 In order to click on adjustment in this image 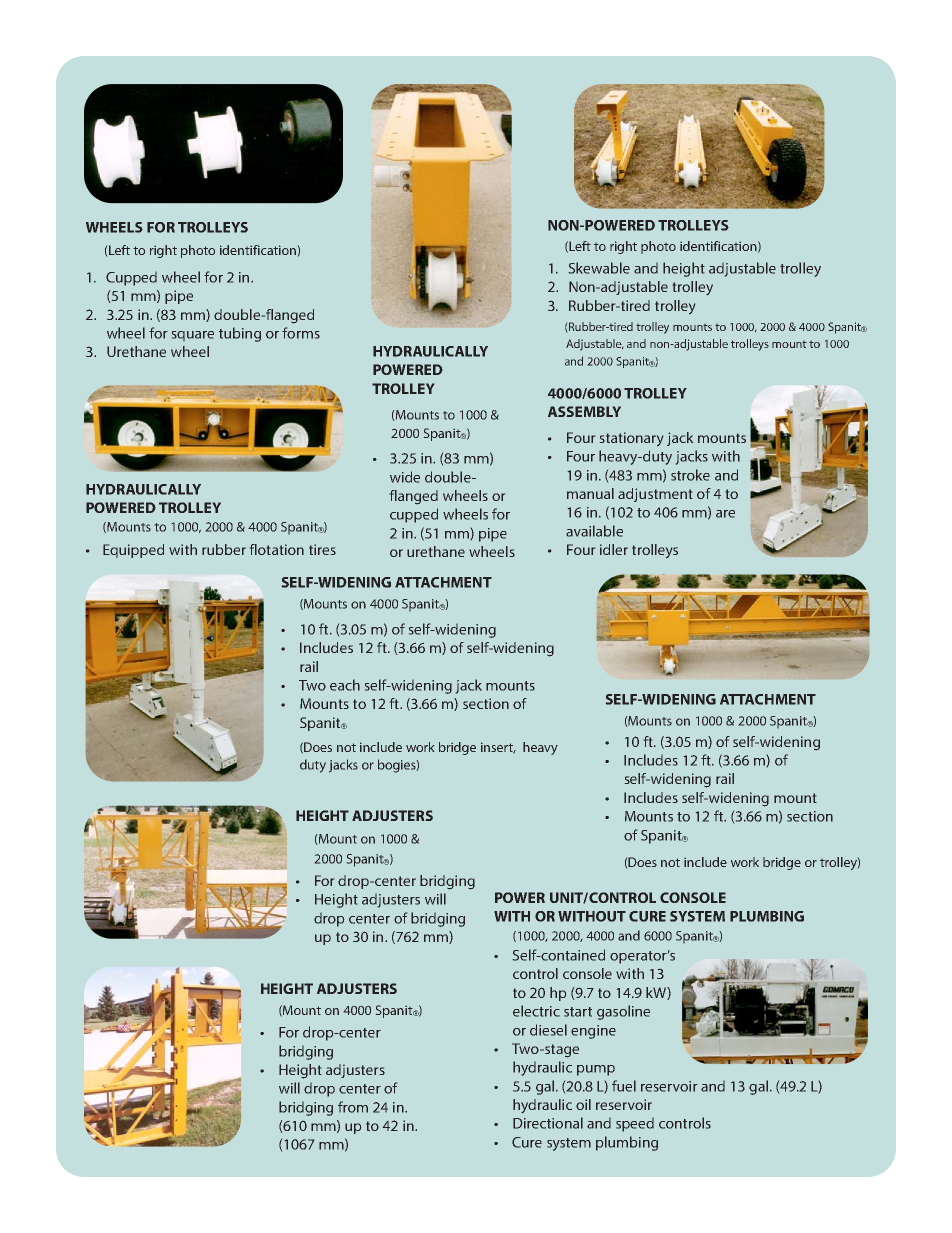, I will do `click(655, 495)`.
